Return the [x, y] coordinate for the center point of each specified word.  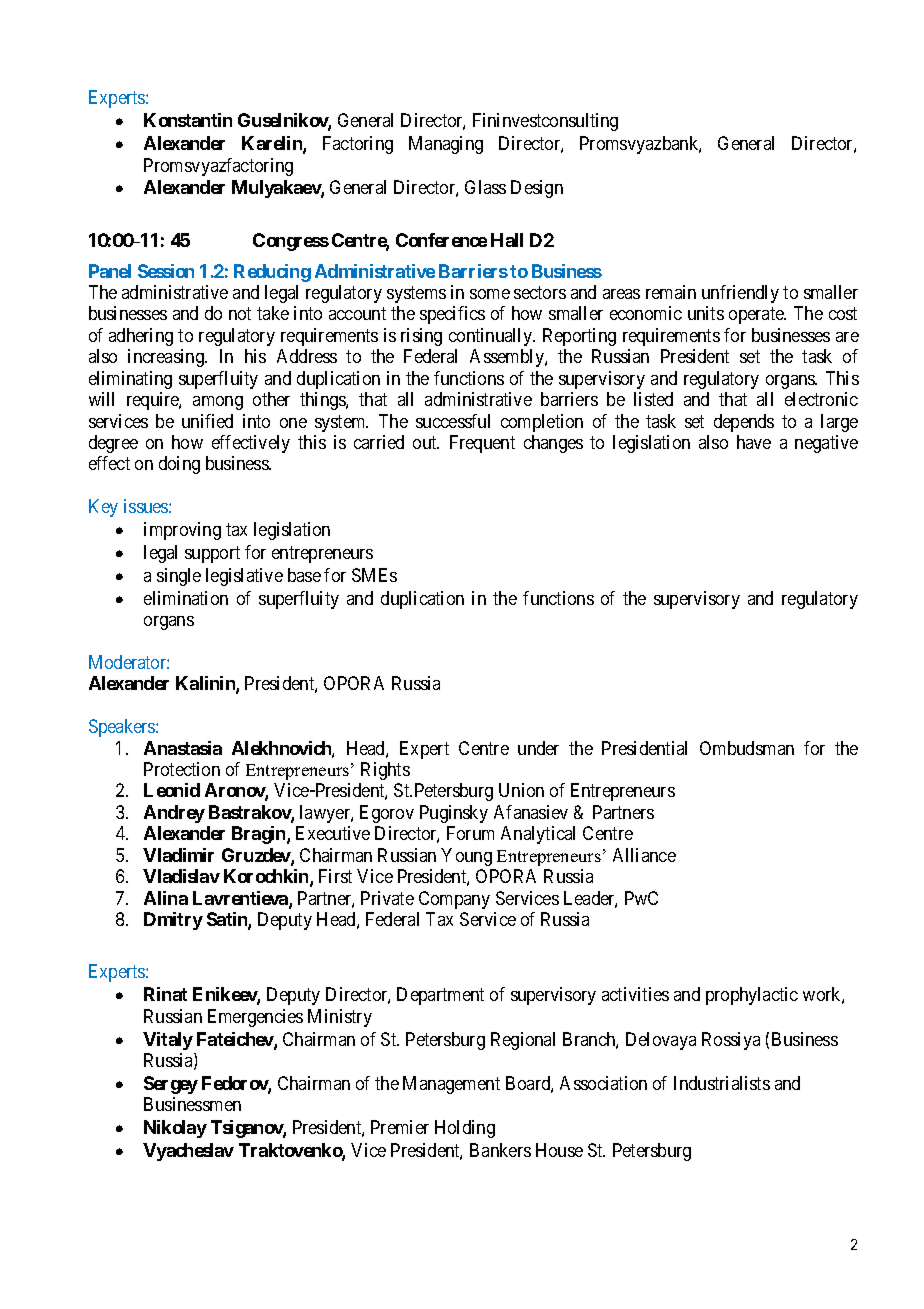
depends [744, 423]
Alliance [644, 855]
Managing [446, 145]
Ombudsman [747, 748]
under [538, 748]
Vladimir [178, 855]
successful [453, 421]
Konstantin [188, 120]
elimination [186, 598]
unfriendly [740, 294]
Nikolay [175, 1129]
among [218, 403]
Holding [465, 1129]
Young [466, 857]
